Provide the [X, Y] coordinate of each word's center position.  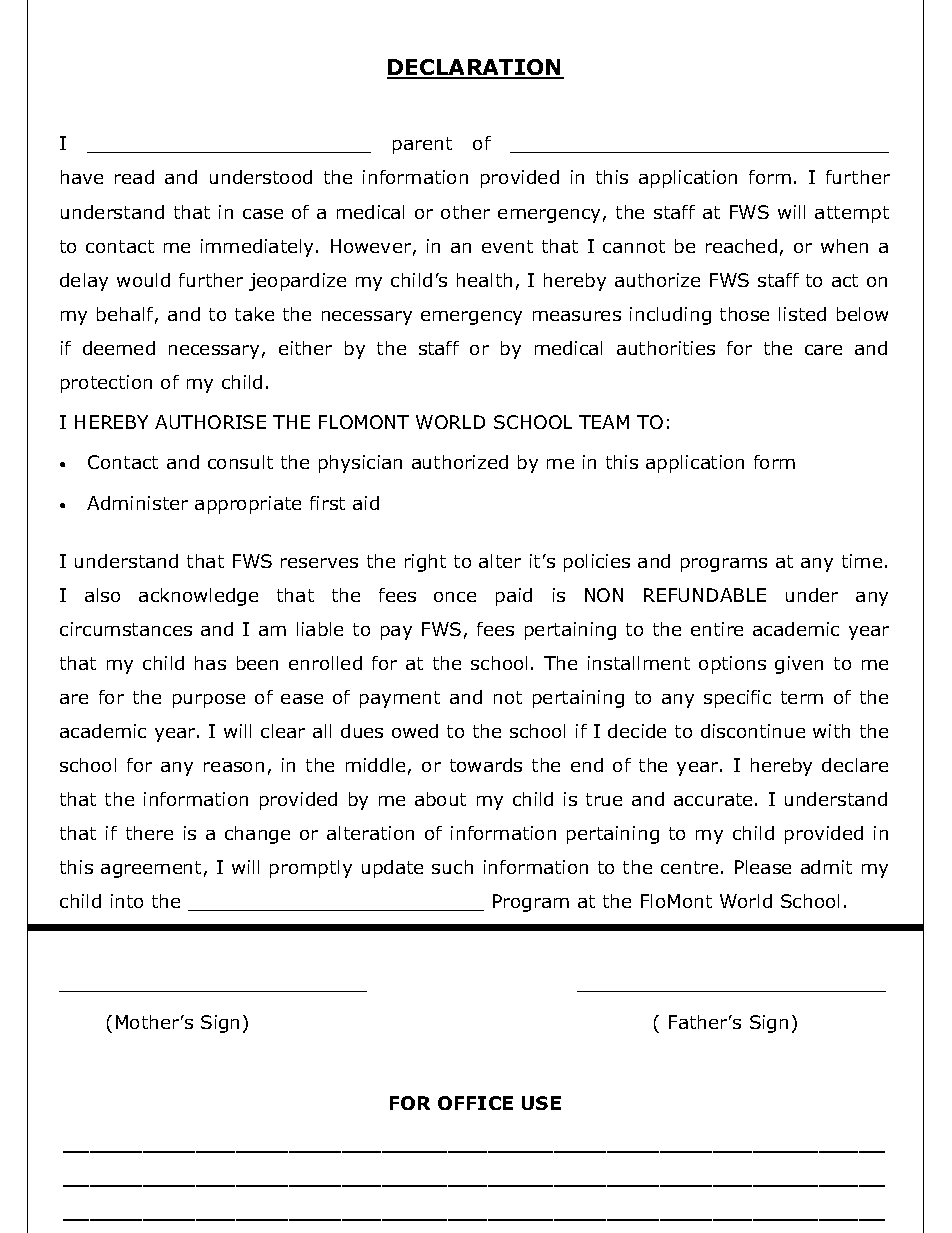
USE [541, 1103]
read [134, 177]
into [127, 901]
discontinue [753, 731]
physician [360, 464]
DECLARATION [475, 68]
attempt [852, 214]
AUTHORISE [210, 422]
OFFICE [475, 1103]
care [823, 350]
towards [486, 765]
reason [234, 767]
